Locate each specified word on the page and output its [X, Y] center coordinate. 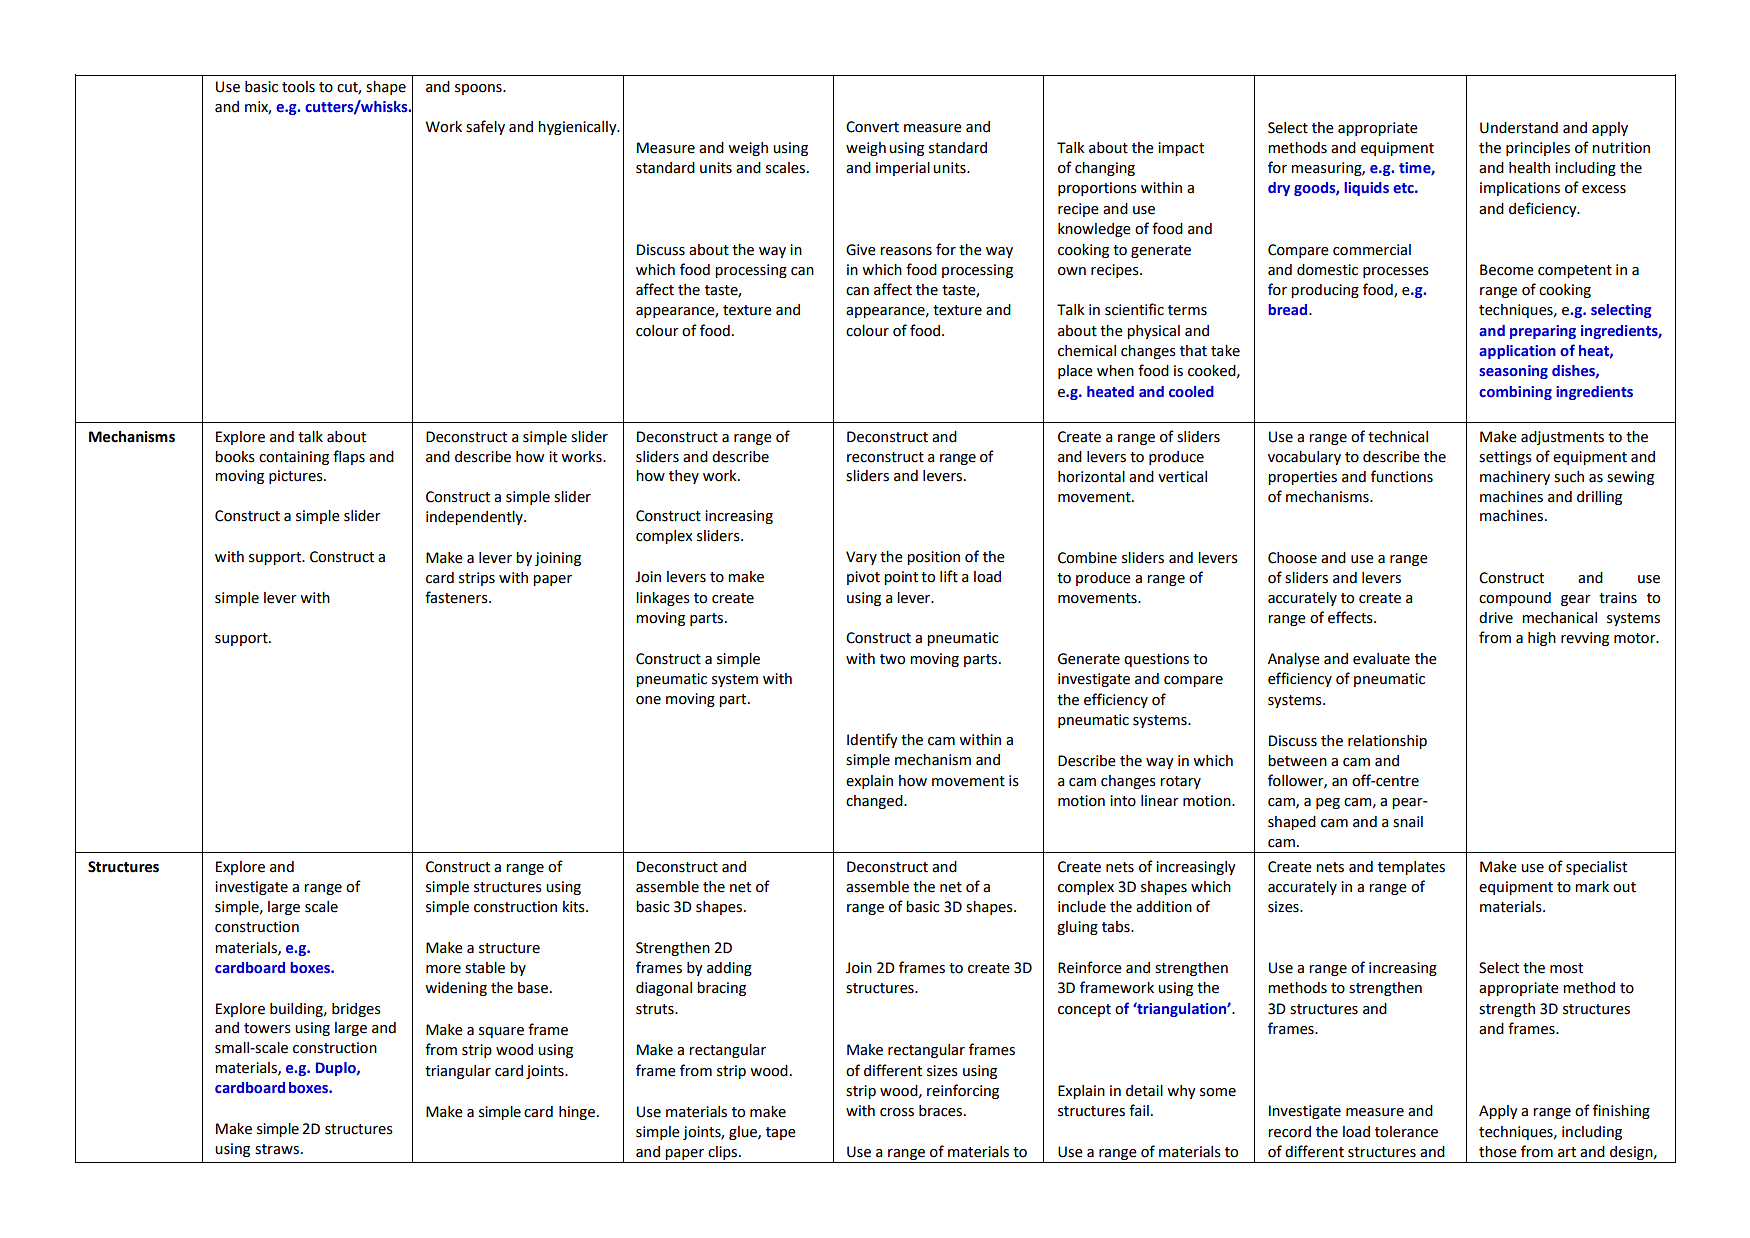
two [892, 659]
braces [942, 1111]
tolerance [1406, 1132]
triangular [458, 1072]
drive [1496, 618]
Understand [1519, 128]
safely [485, 127]
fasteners [457, 597]
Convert [872, 127]
